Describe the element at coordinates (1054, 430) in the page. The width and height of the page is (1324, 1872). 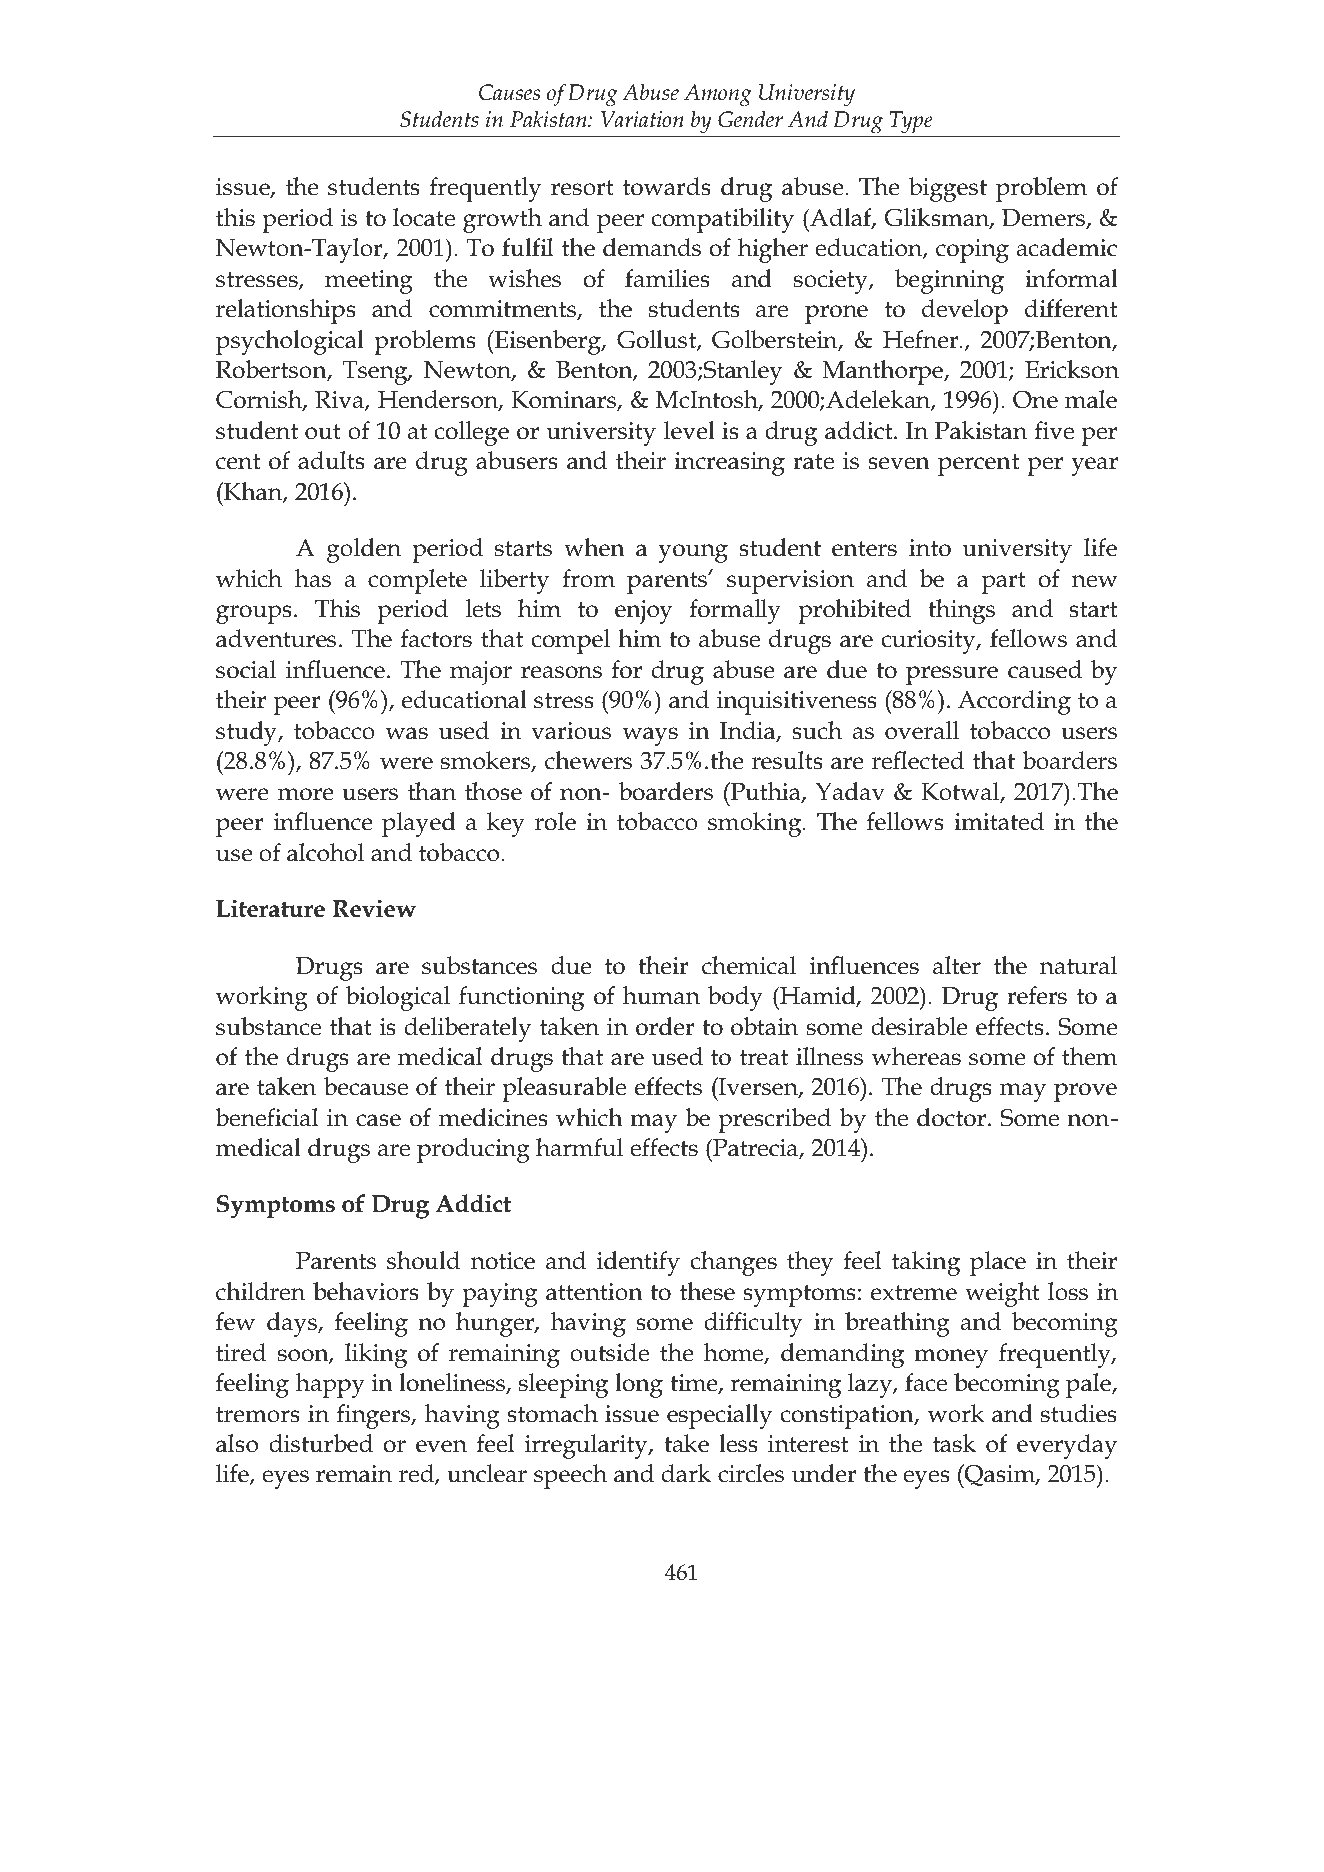
I see `five` at that location.
